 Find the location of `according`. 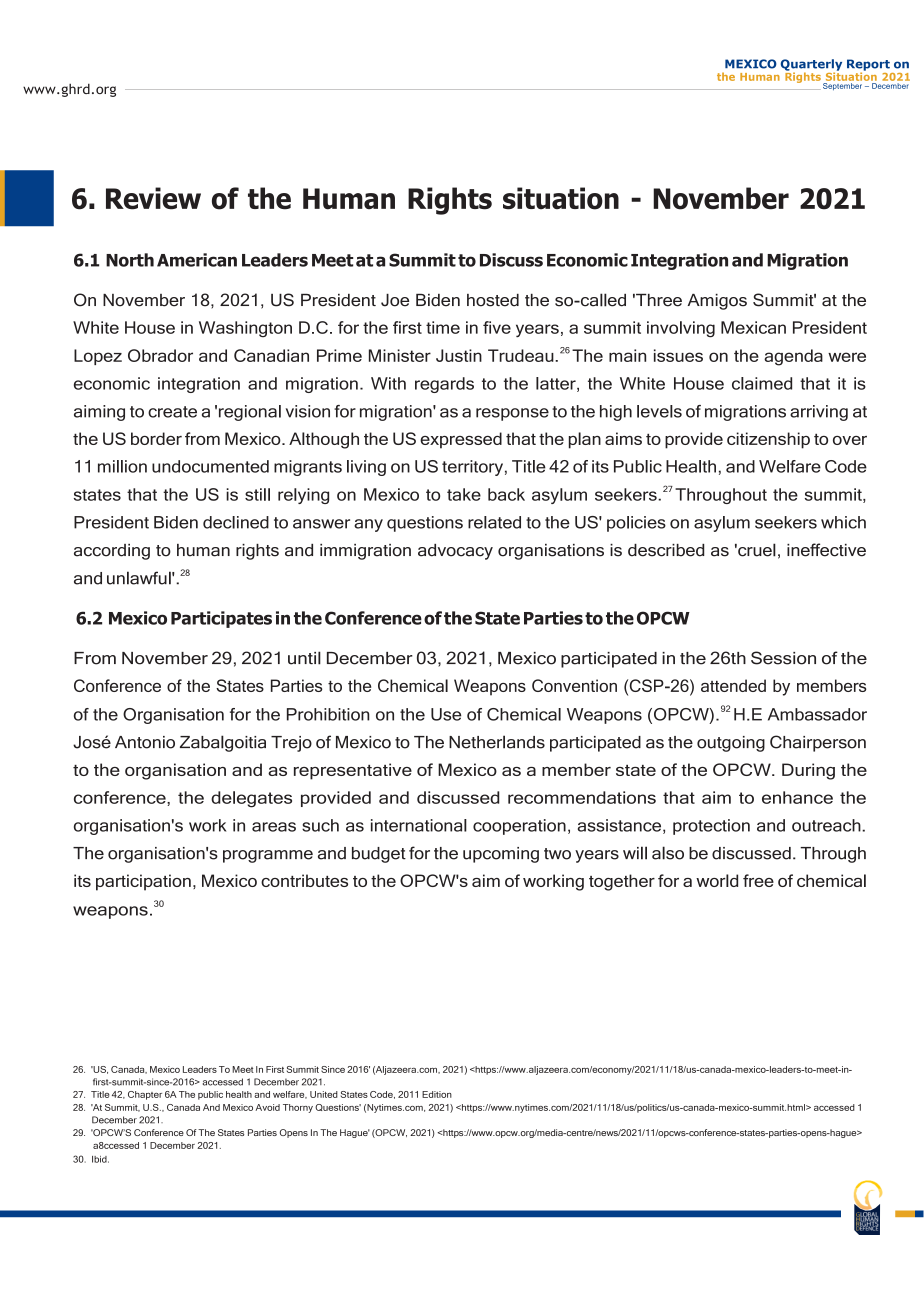

according is located at coordinates (112, 552).
